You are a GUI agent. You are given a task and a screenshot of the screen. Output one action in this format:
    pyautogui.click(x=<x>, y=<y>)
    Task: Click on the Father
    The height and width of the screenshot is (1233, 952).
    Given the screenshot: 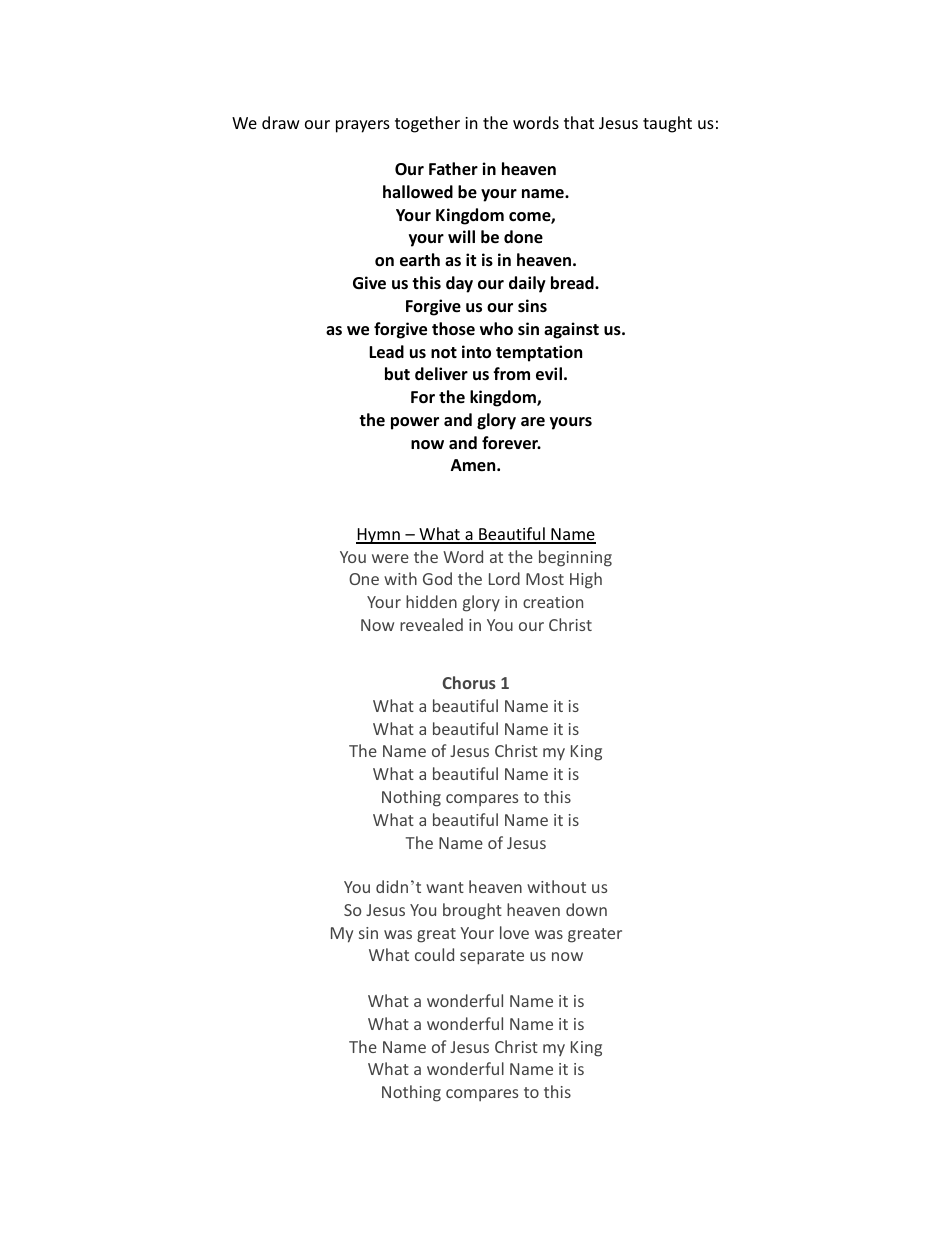 What is the action you would take?
    pyautogui.click(x=453, y=169)
